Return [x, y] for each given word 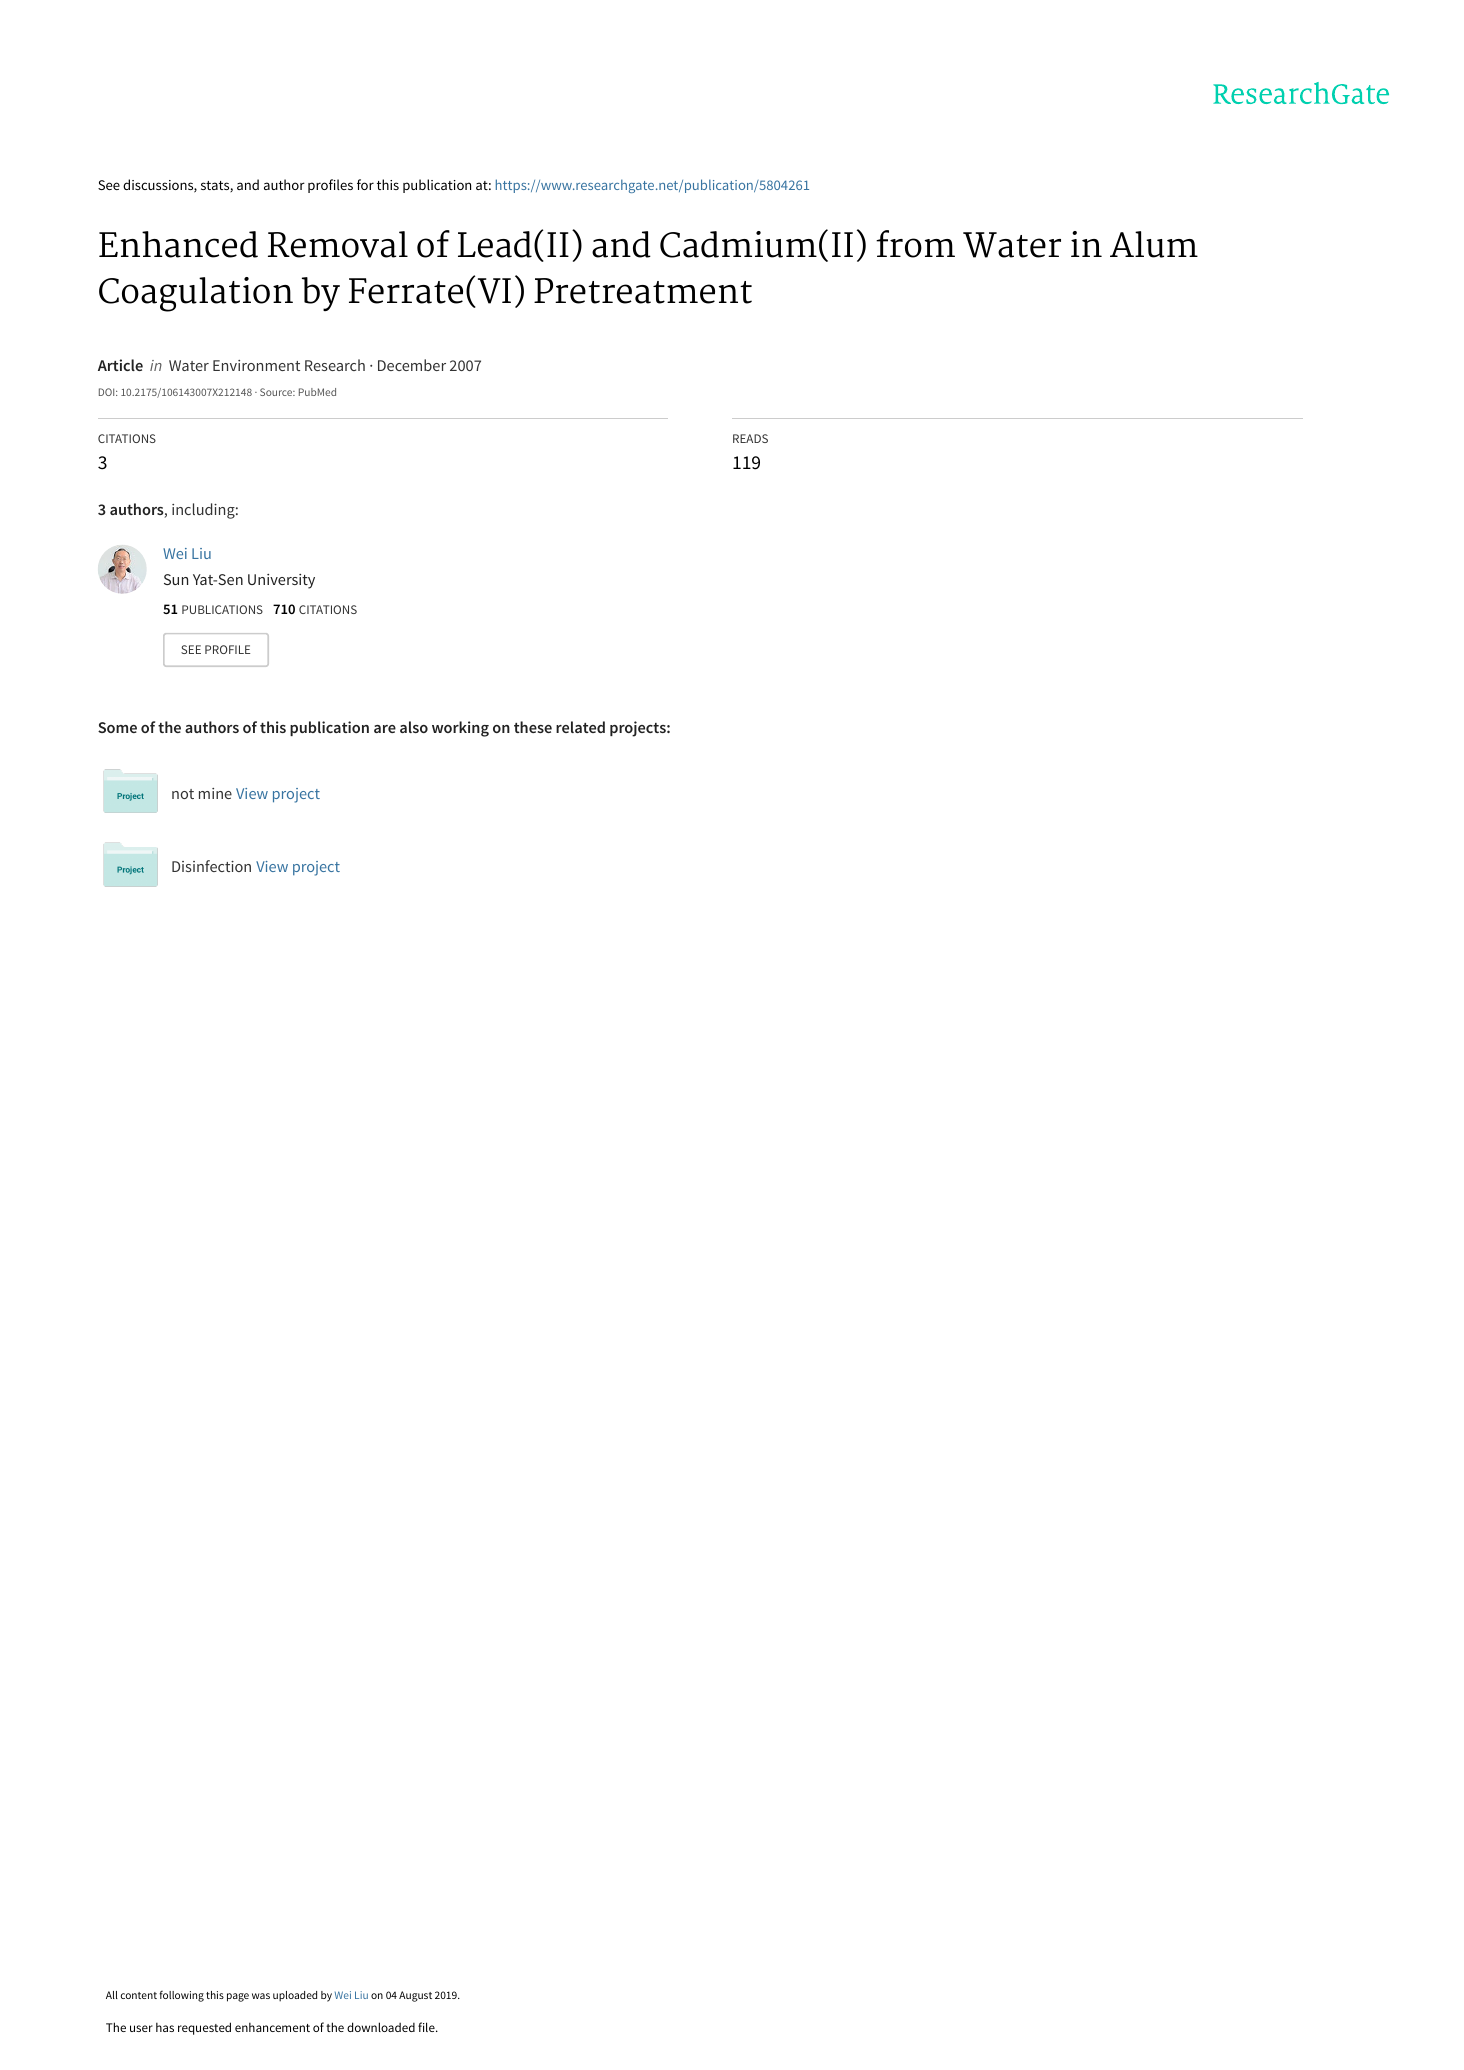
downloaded [381, 2027]
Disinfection [211, 866]
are [385, 729]
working [460, 729]
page [238, 1997]
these [533, 727]
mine [215, 793]
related [580, 727]
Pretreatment [643, 291]
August [415, 1996]
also [414, 727]
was [261, 1996]
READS [750, 438]
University [281, 581]
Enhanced [178, 244]
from [915, 244]
